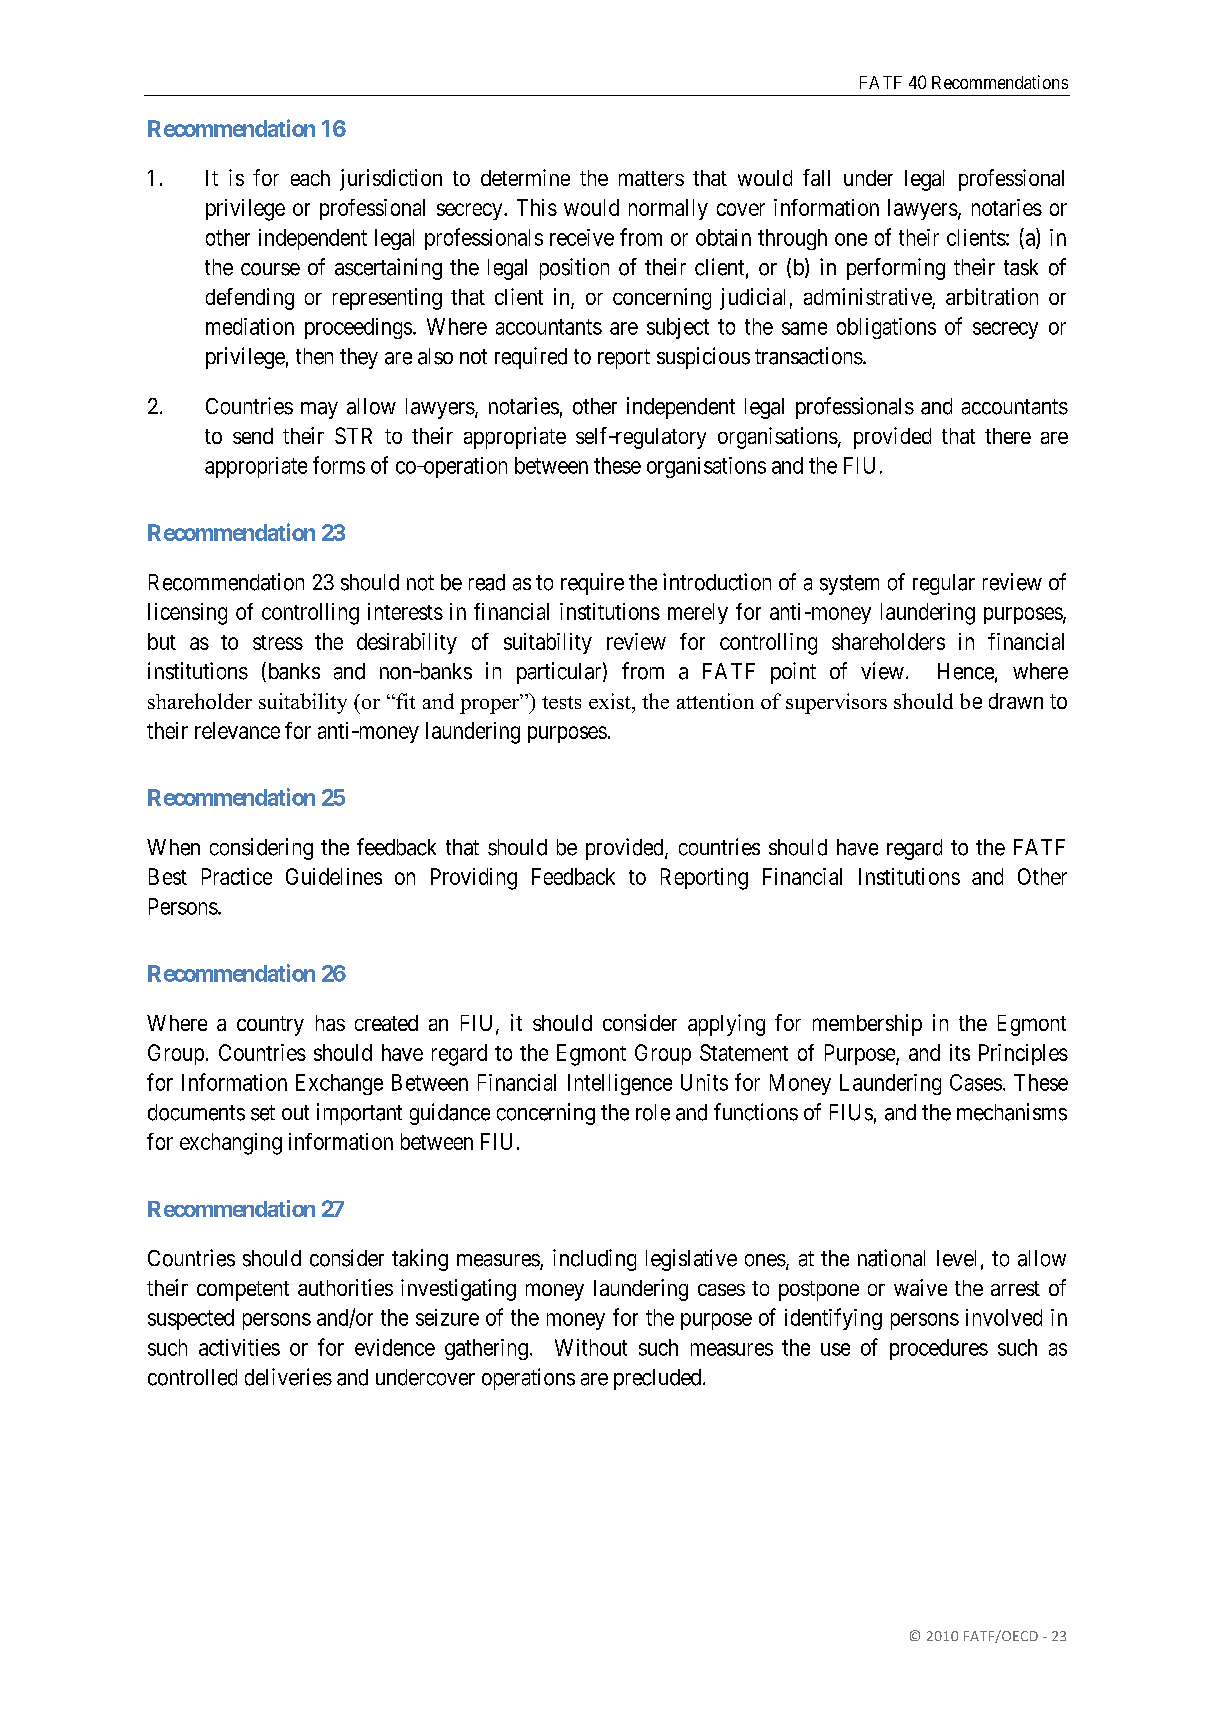 The height and width of the screenshot is (1718, 1214). Describe the element at coordinates (339, 465) in the screenshot. I see `forms` at that location.
